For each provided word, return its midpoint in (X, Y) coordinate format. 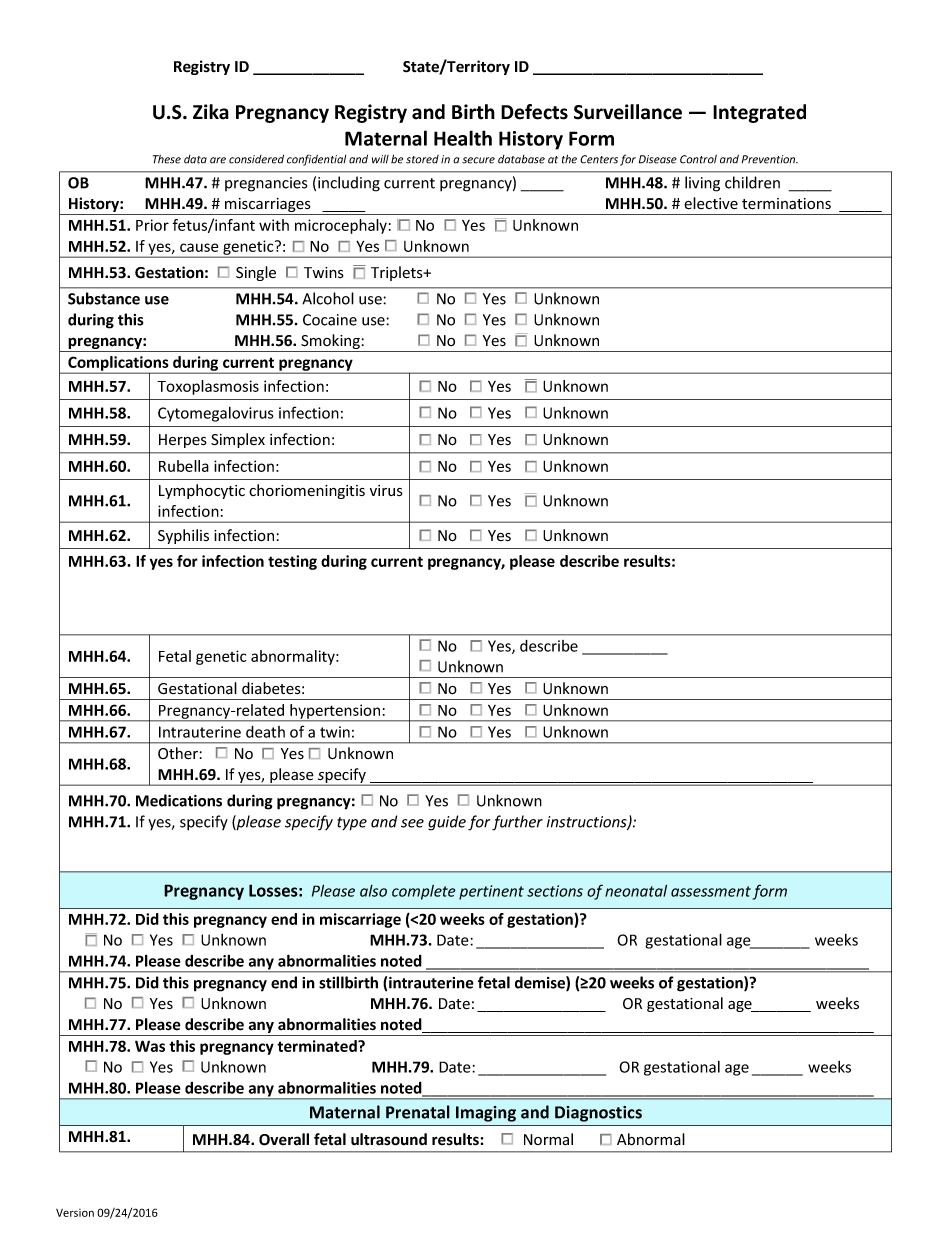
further (517, 823)
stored (422, 159)
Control (698, 159)
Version (75, 1213)
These (167, 159)
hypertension (335, 712)
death (265, 732)
